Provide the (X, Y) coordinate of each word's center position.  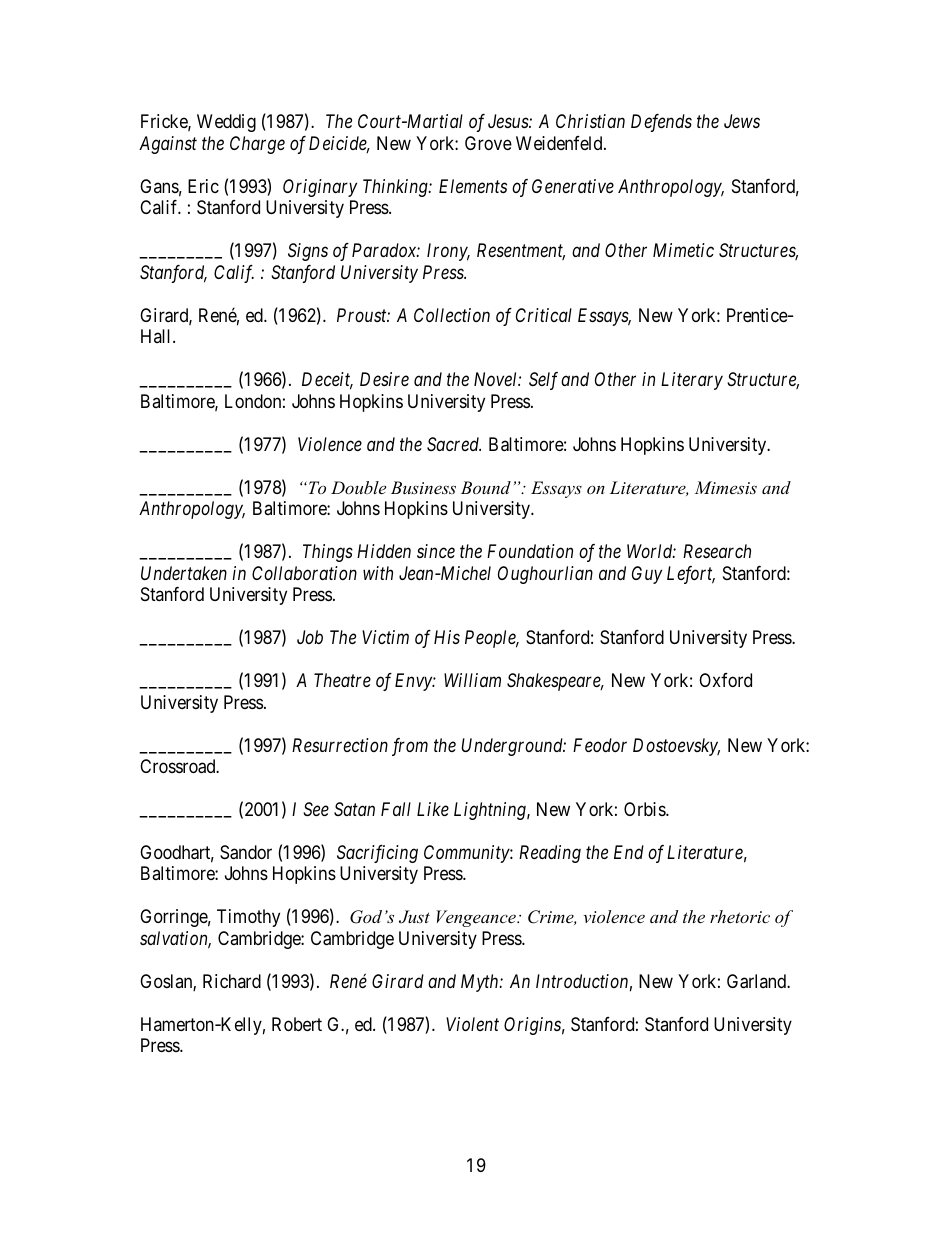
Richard (232, 981)
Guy (647, 575)
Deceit (327, 380)
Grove (488, 143)
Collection (452, 315)
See (316, 809)
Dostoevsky (676, 747)
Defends (661, 123)
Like (433, 809)
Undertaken (184, 573)
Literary (692, 381)
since (436, 551)
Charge (257, 145)
